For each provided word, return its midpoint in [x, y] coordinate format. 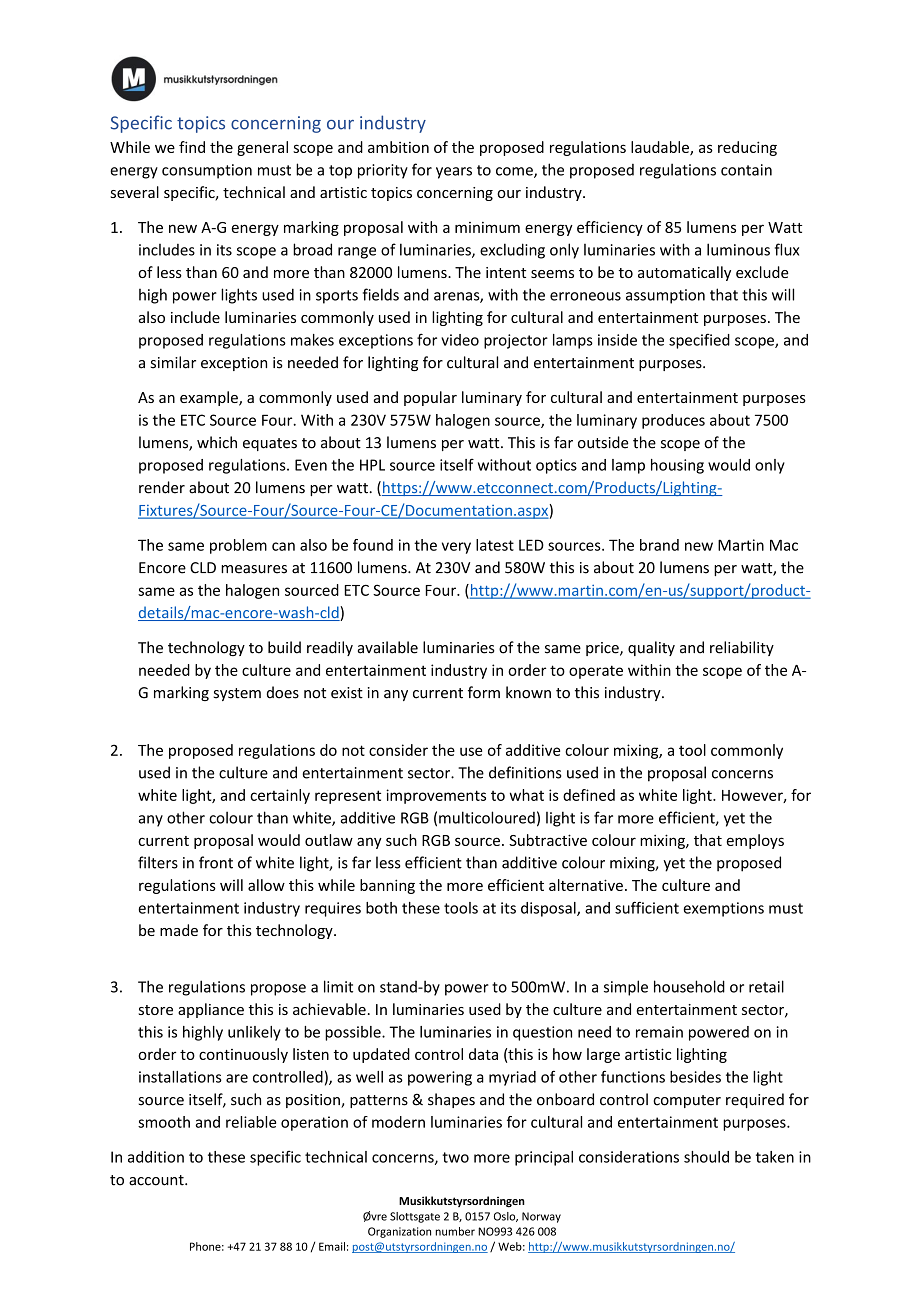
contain [746, 170]
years [454, 173]
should [706, 1157]
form [484, 692]
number [455, 1231]
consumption [207, 171]
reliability [742, 648]
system [237, 694]
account [157, 1180]
